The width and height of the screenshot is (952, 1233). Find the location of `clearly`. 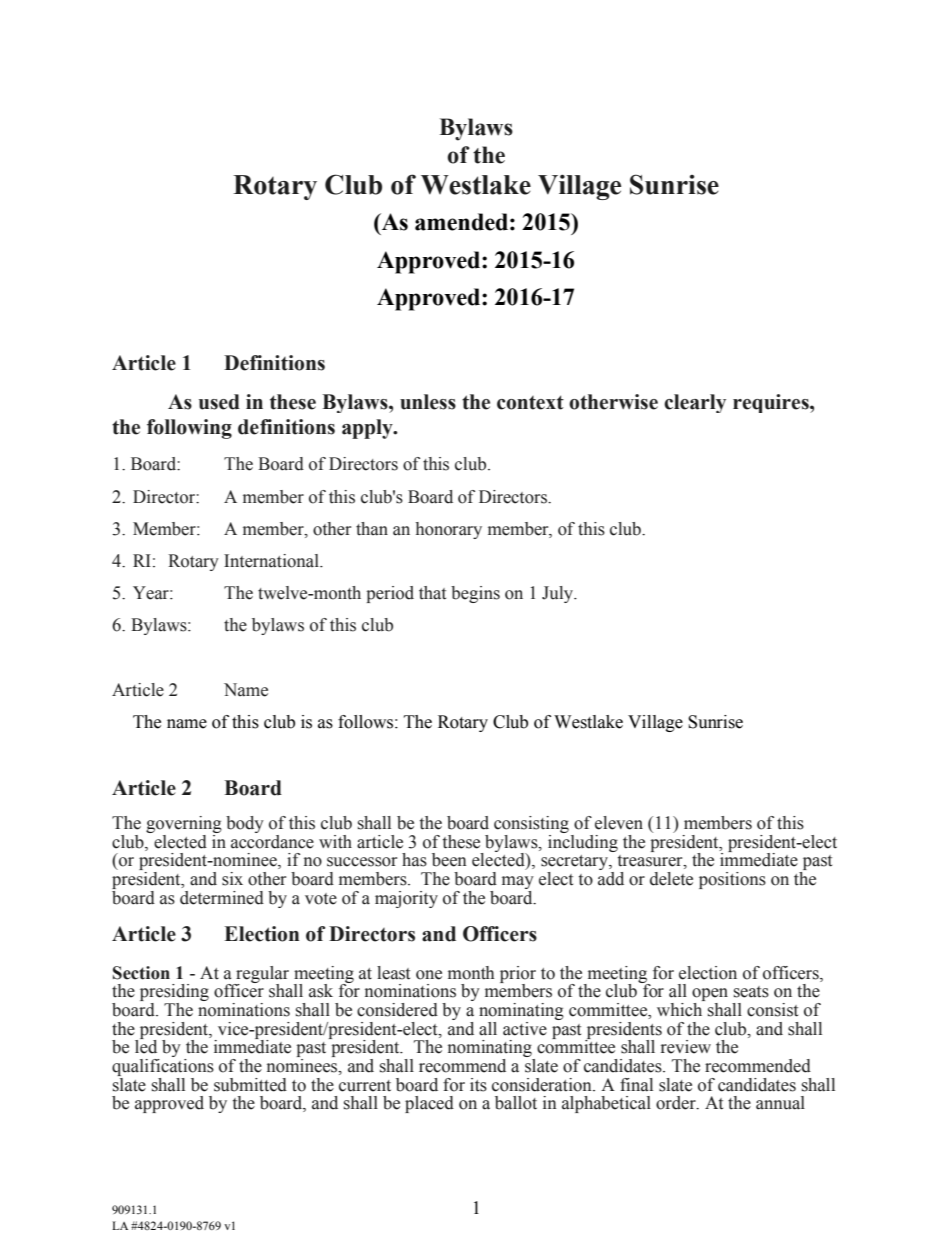

clearly is located at coordinates (695, 403).
